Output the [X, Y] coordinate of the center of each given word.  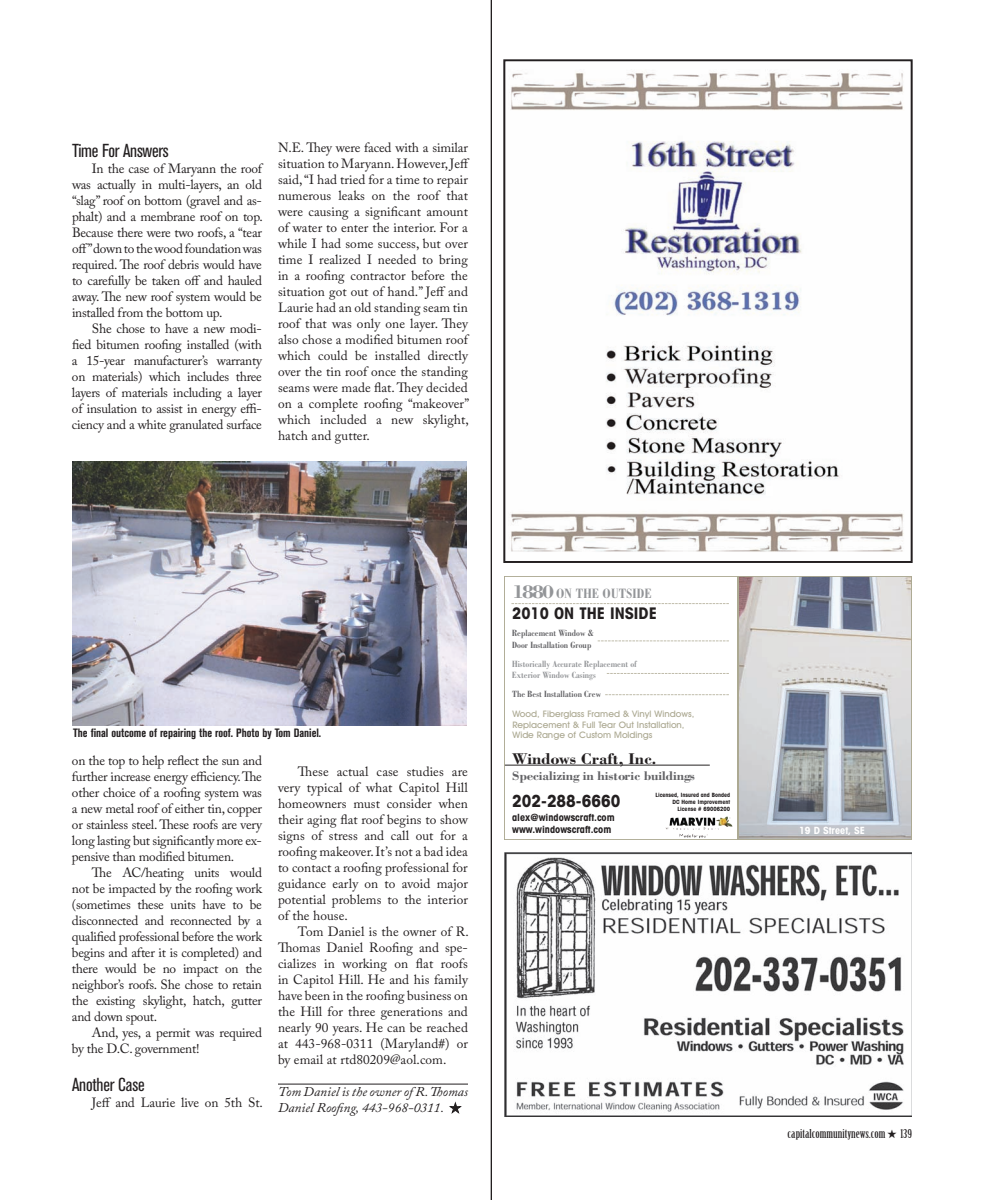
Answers [146, 150]
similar [450, 147]
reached [447, 1027]
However [422, 164]
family [451, 981]
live [190, 1102]
